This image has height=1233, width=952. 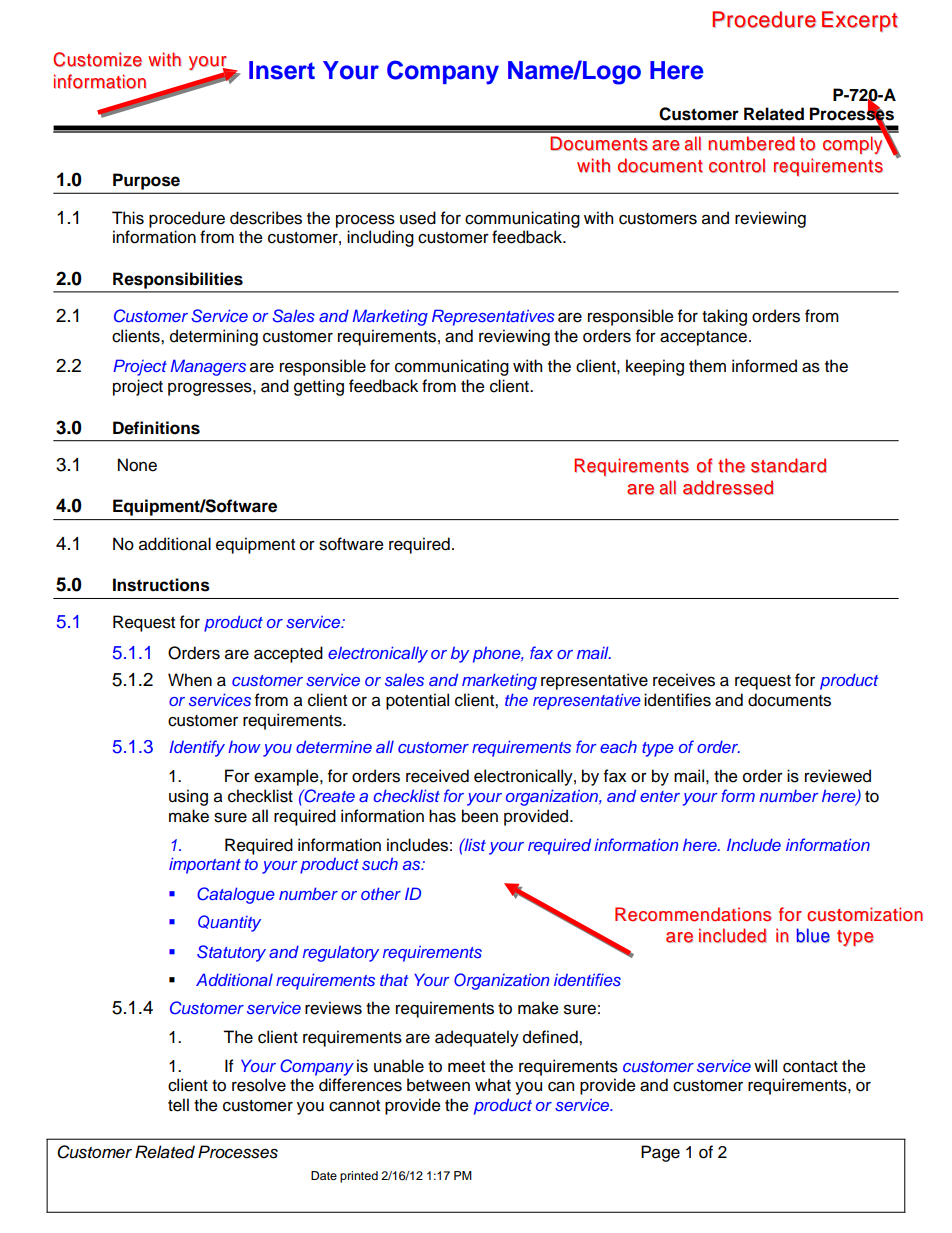 What do you see at coordinates (161, 585) in the image?
I see `Instructions` at bounding box center [161, 585].
